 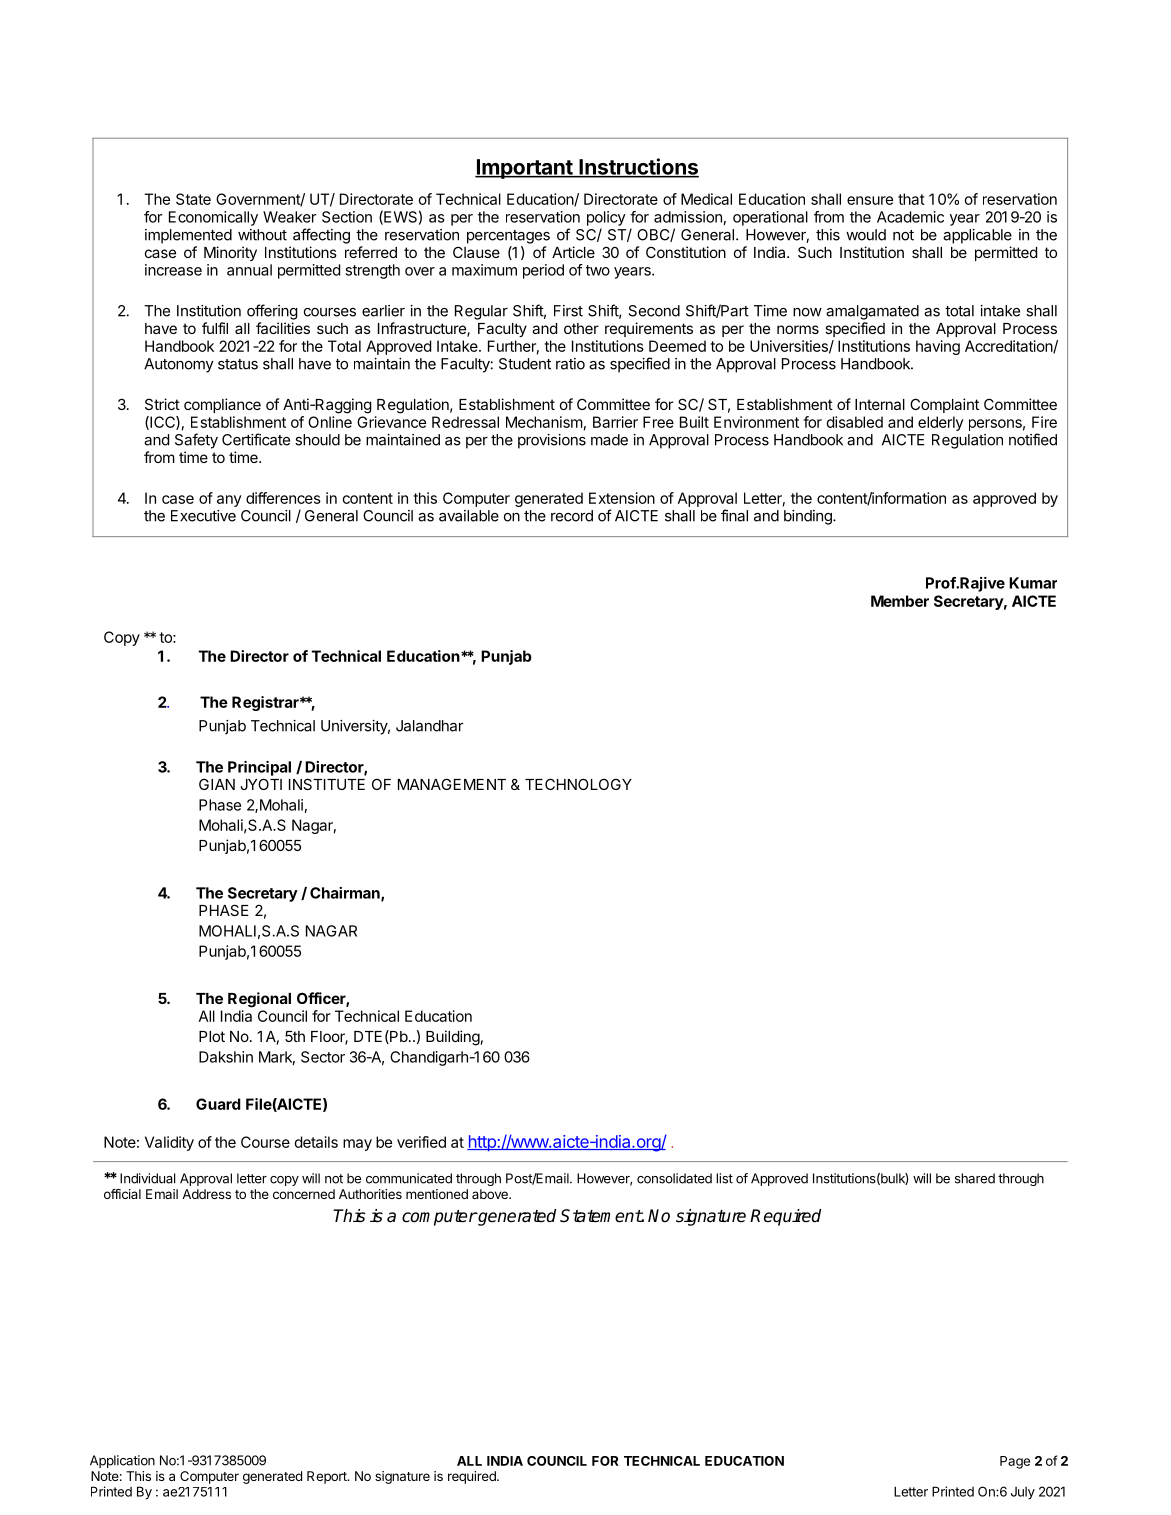 I want to click on list, so click(x=724, y=1178).
